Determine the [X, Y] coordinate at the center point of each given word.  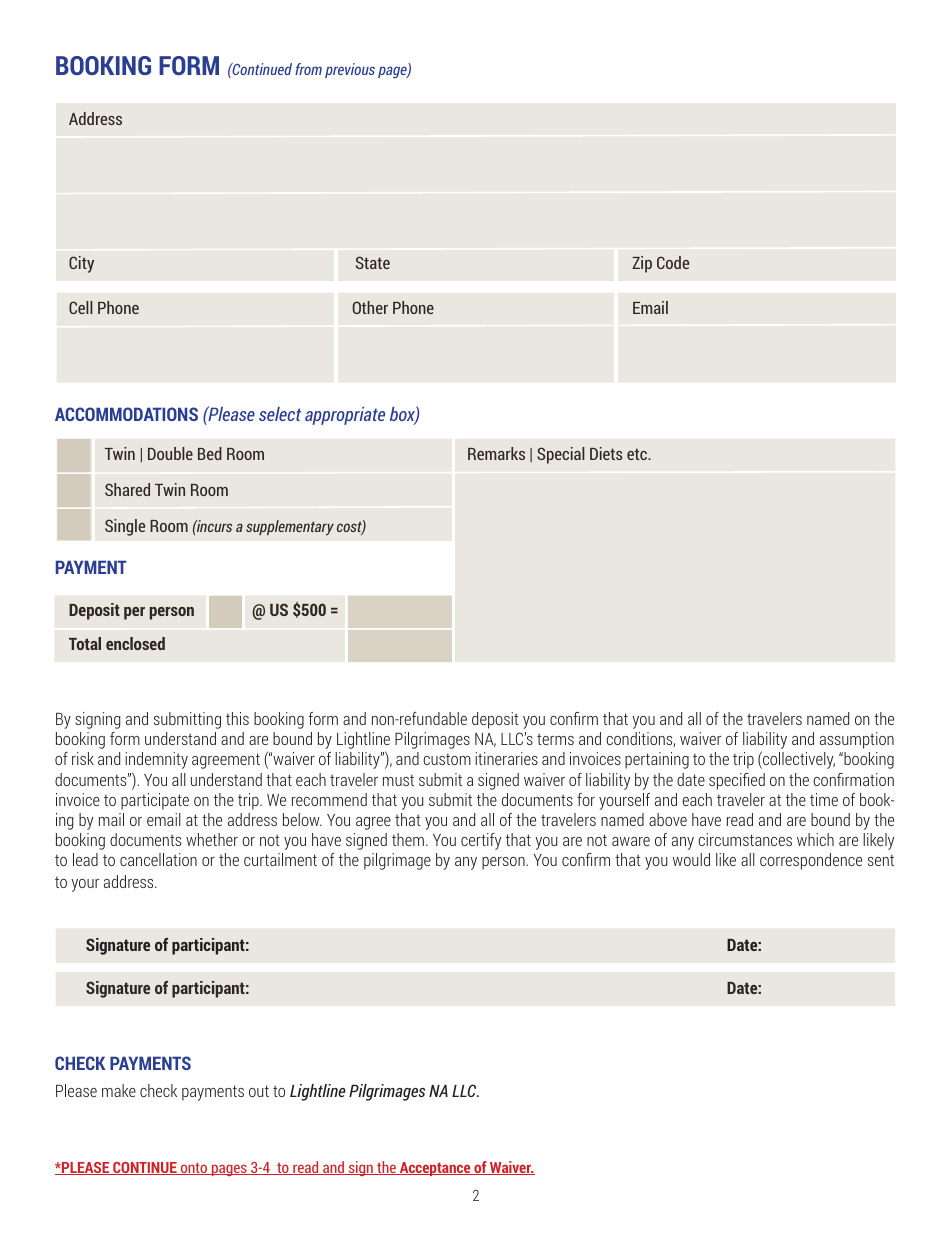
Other [370, 307]
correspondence [811, 861]
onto [194, 1169]
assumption [857, 740]
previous [350, 70]
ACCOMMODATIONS [126, 414]
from [308, 69]
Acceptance [435, 1169]
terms [555, 739]
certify [481, 841]
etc [638, 454]
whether [212, 839]
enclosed [135, 643]
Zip [642, 264]
